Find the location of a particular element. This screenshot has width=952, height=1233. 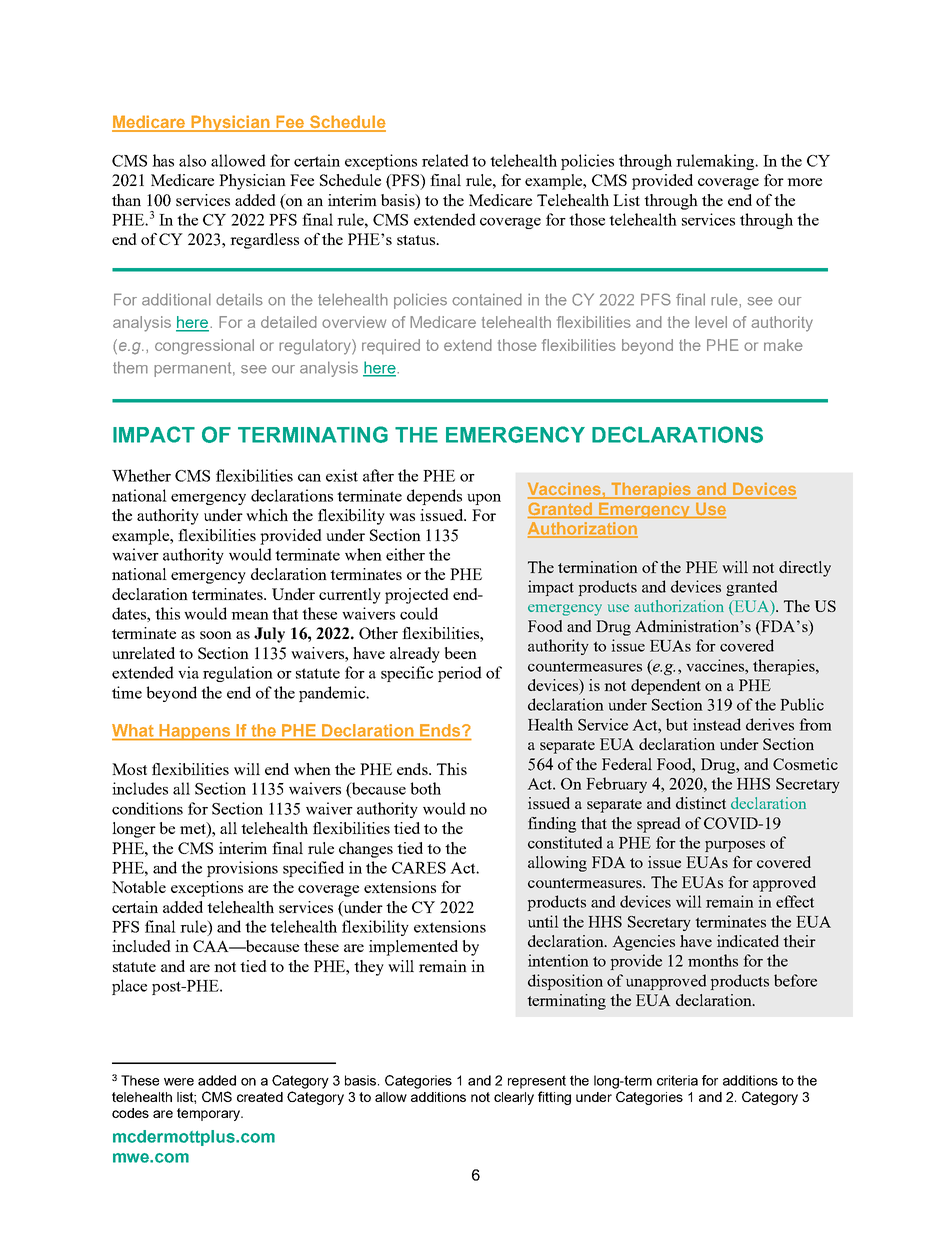

criteria is located at coordinates (677, 1080).
